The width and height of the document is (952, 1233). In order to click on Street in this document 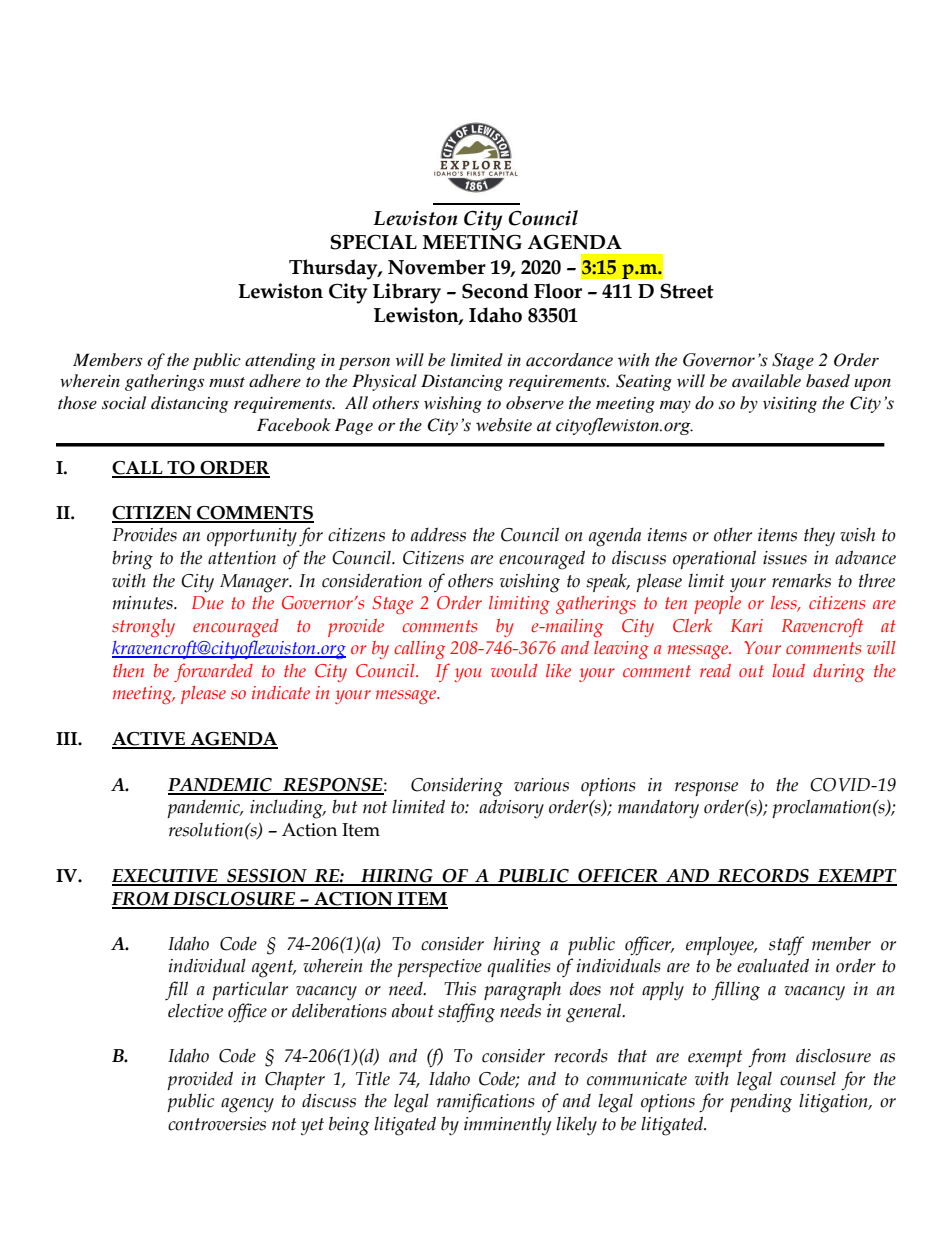, I will do `click(687, 291)`.
